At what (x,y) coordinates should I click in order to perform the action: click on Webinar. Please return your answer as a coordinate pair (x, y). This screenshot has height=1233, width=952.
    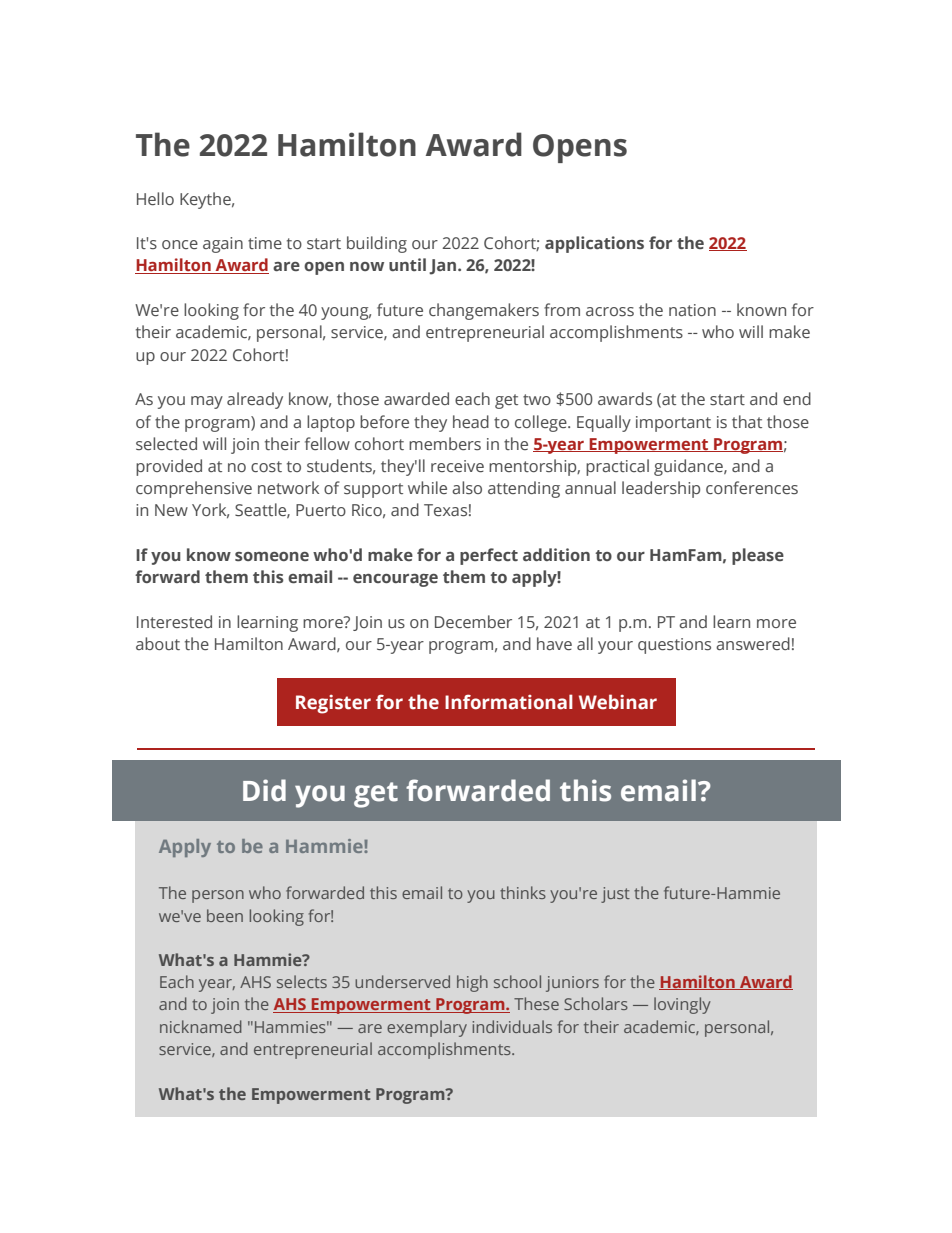
    Looking at the image, I should click on (618, 702).
